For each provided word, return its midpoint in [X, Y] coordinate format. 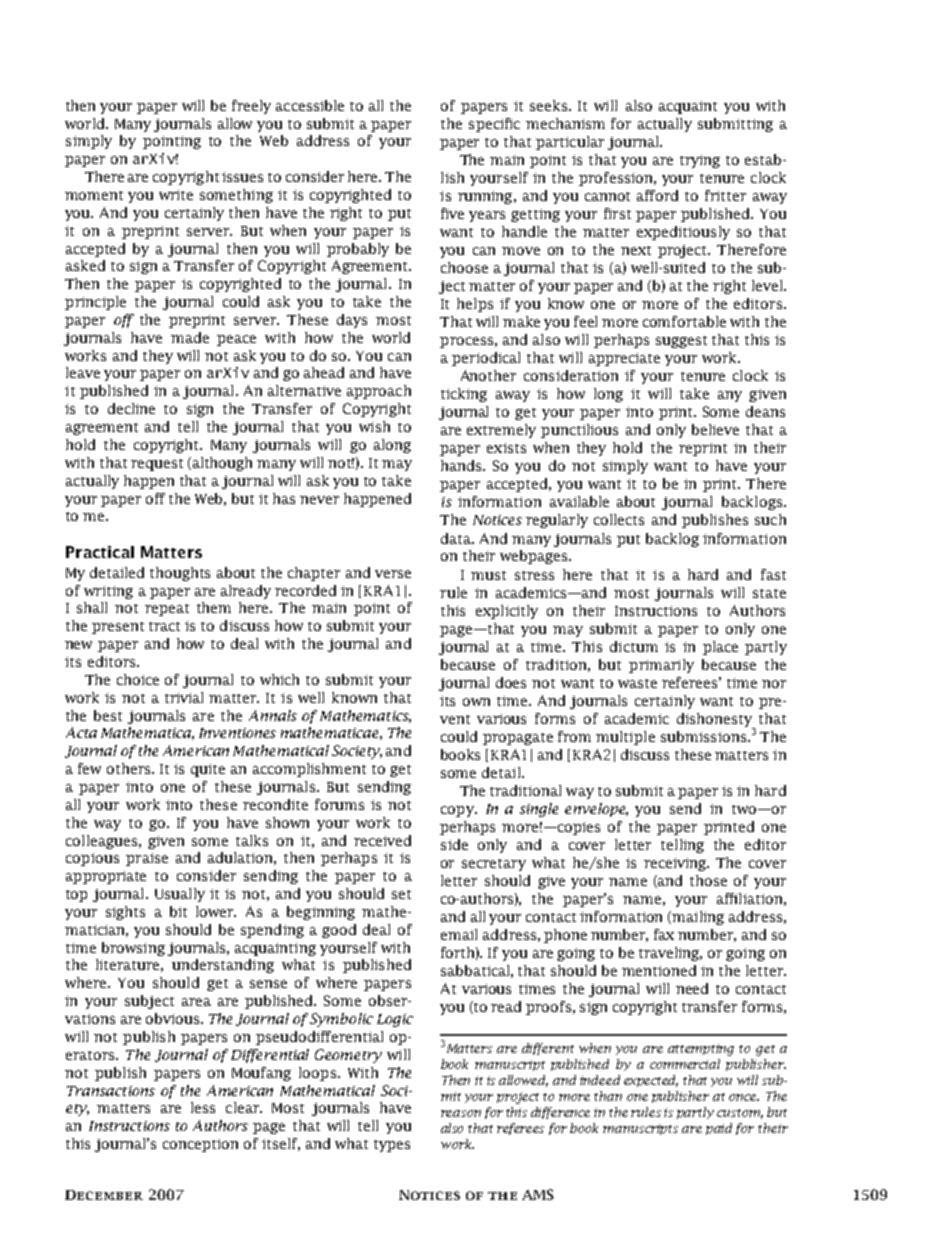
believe [715, 429]
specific [494, 125]
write [176, 195]
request [157, 465]
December [104, 1195]
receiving [676, 864]
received [382, 840]
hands [463, 465]
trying [700, 161]
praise [147, 859]
